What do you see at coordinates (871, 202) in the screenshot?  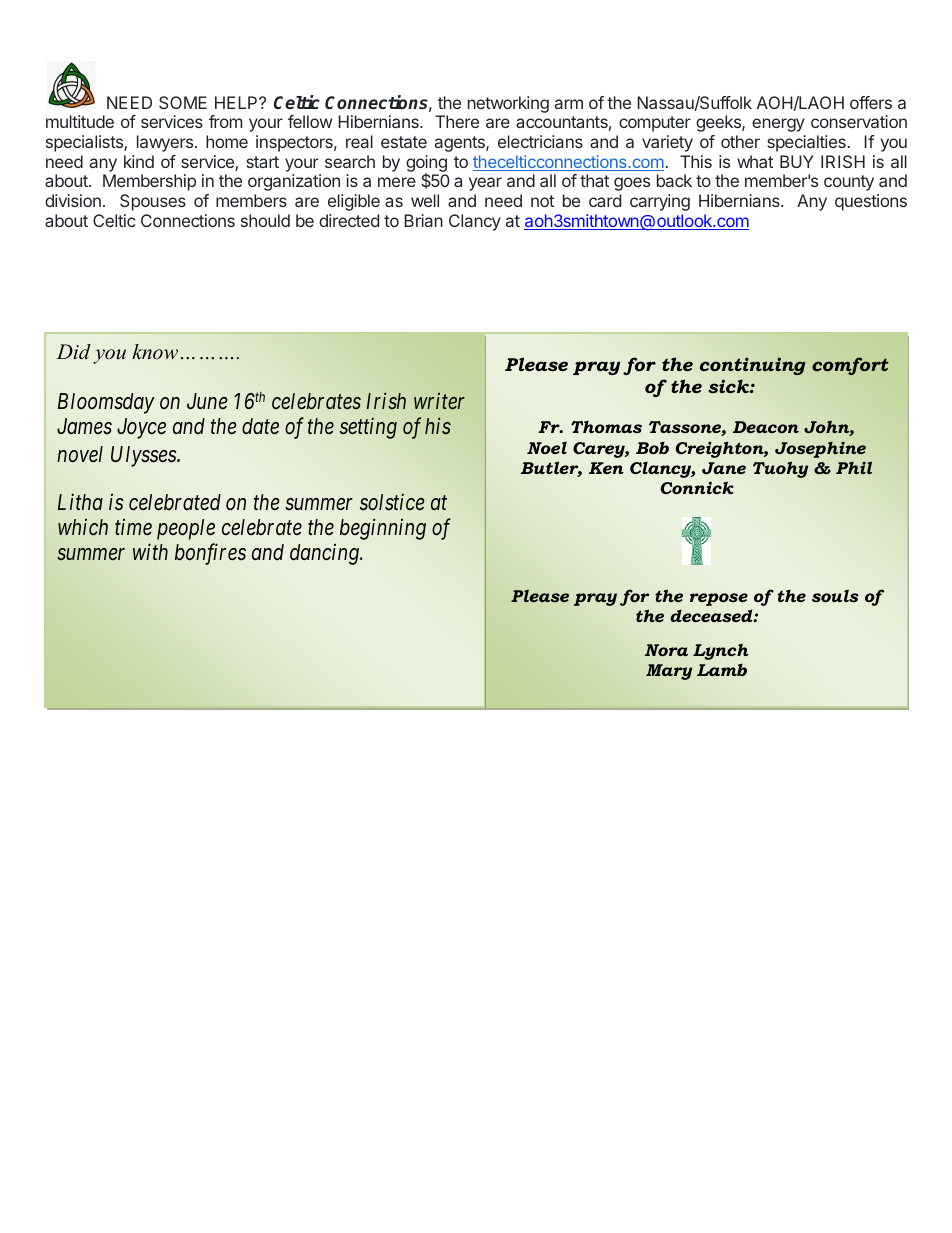 I see `questions` at bounding box center [871, 202].
